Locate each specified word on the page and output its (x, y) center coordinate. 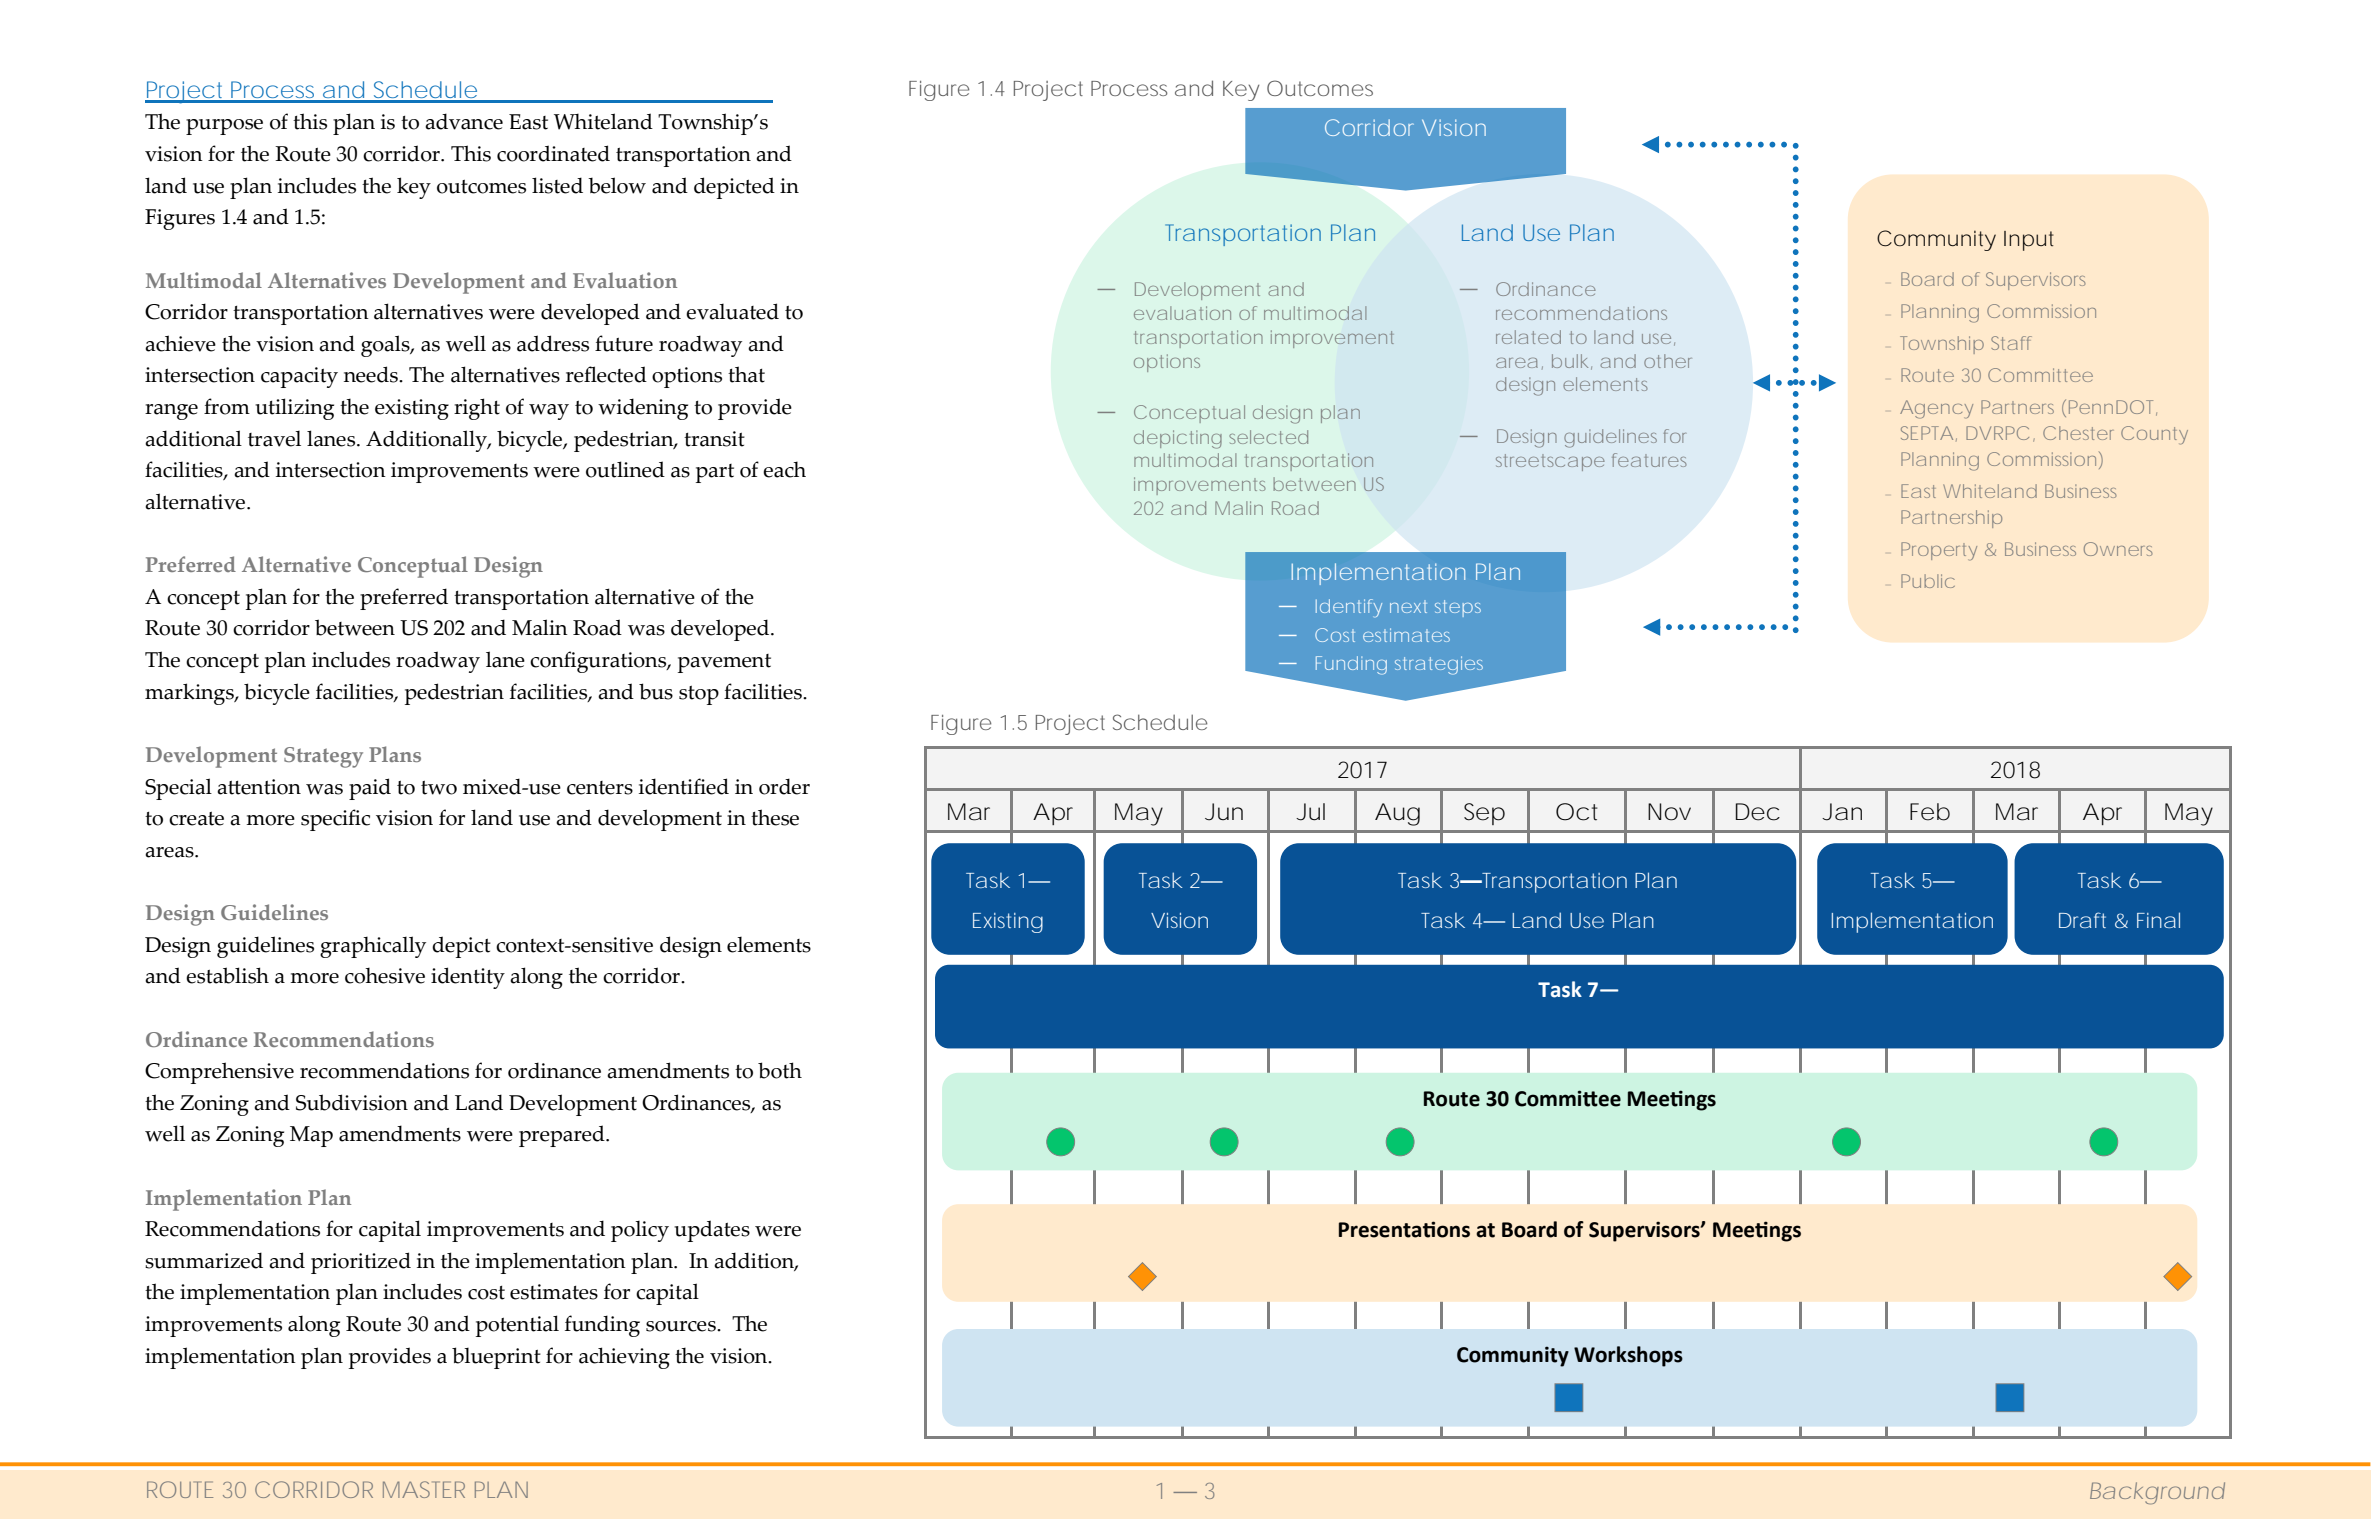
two (439, 788)
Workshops (1628, 1356)
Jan (1842, 812)
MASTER (424, 1489)
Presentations (1404, 1229)
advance (464, 121)
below (617, 185)
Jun (1224, 812)
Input (2029, 241)
